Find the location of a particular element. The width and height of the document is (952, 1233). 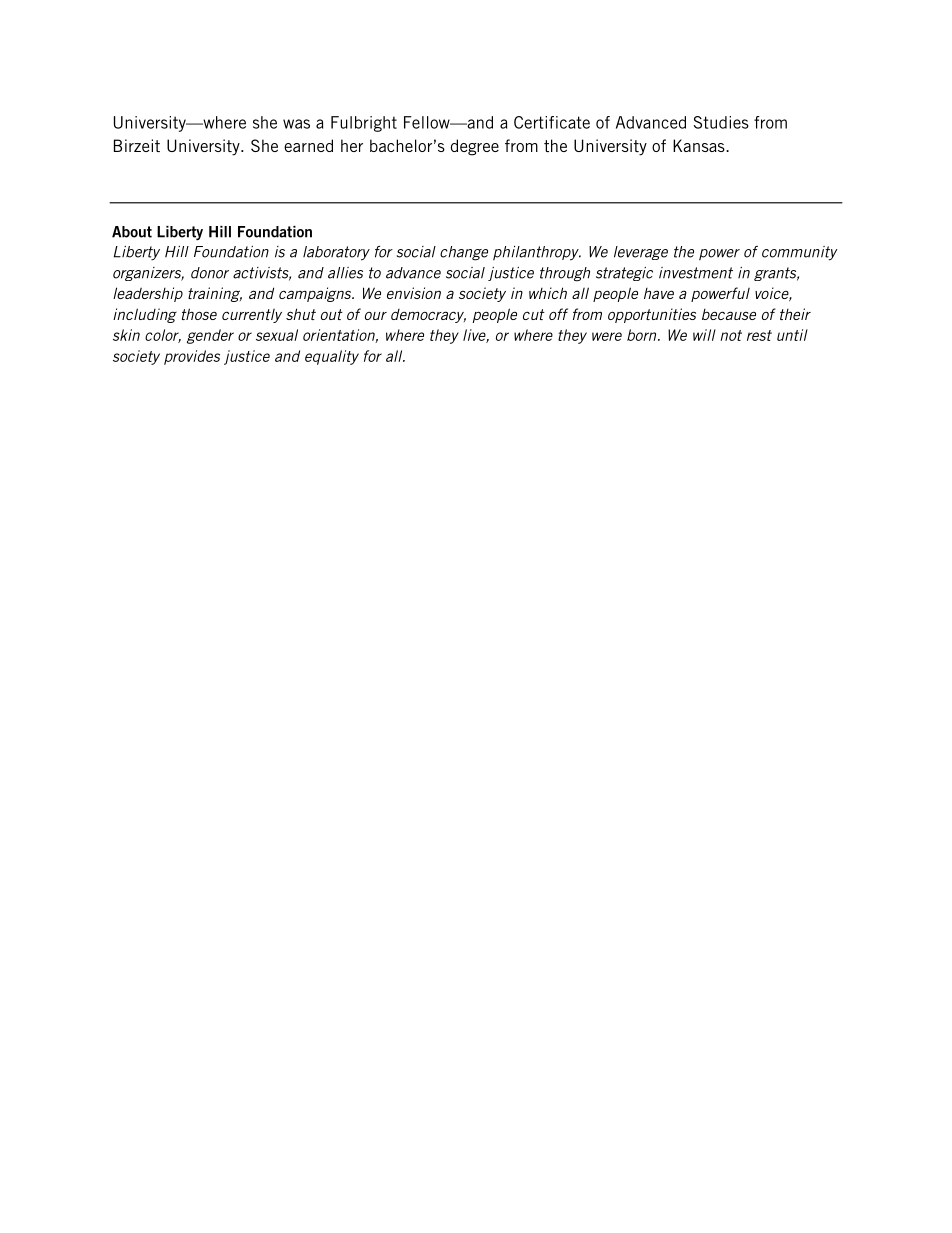

not is located at coordinates (731, 335).
